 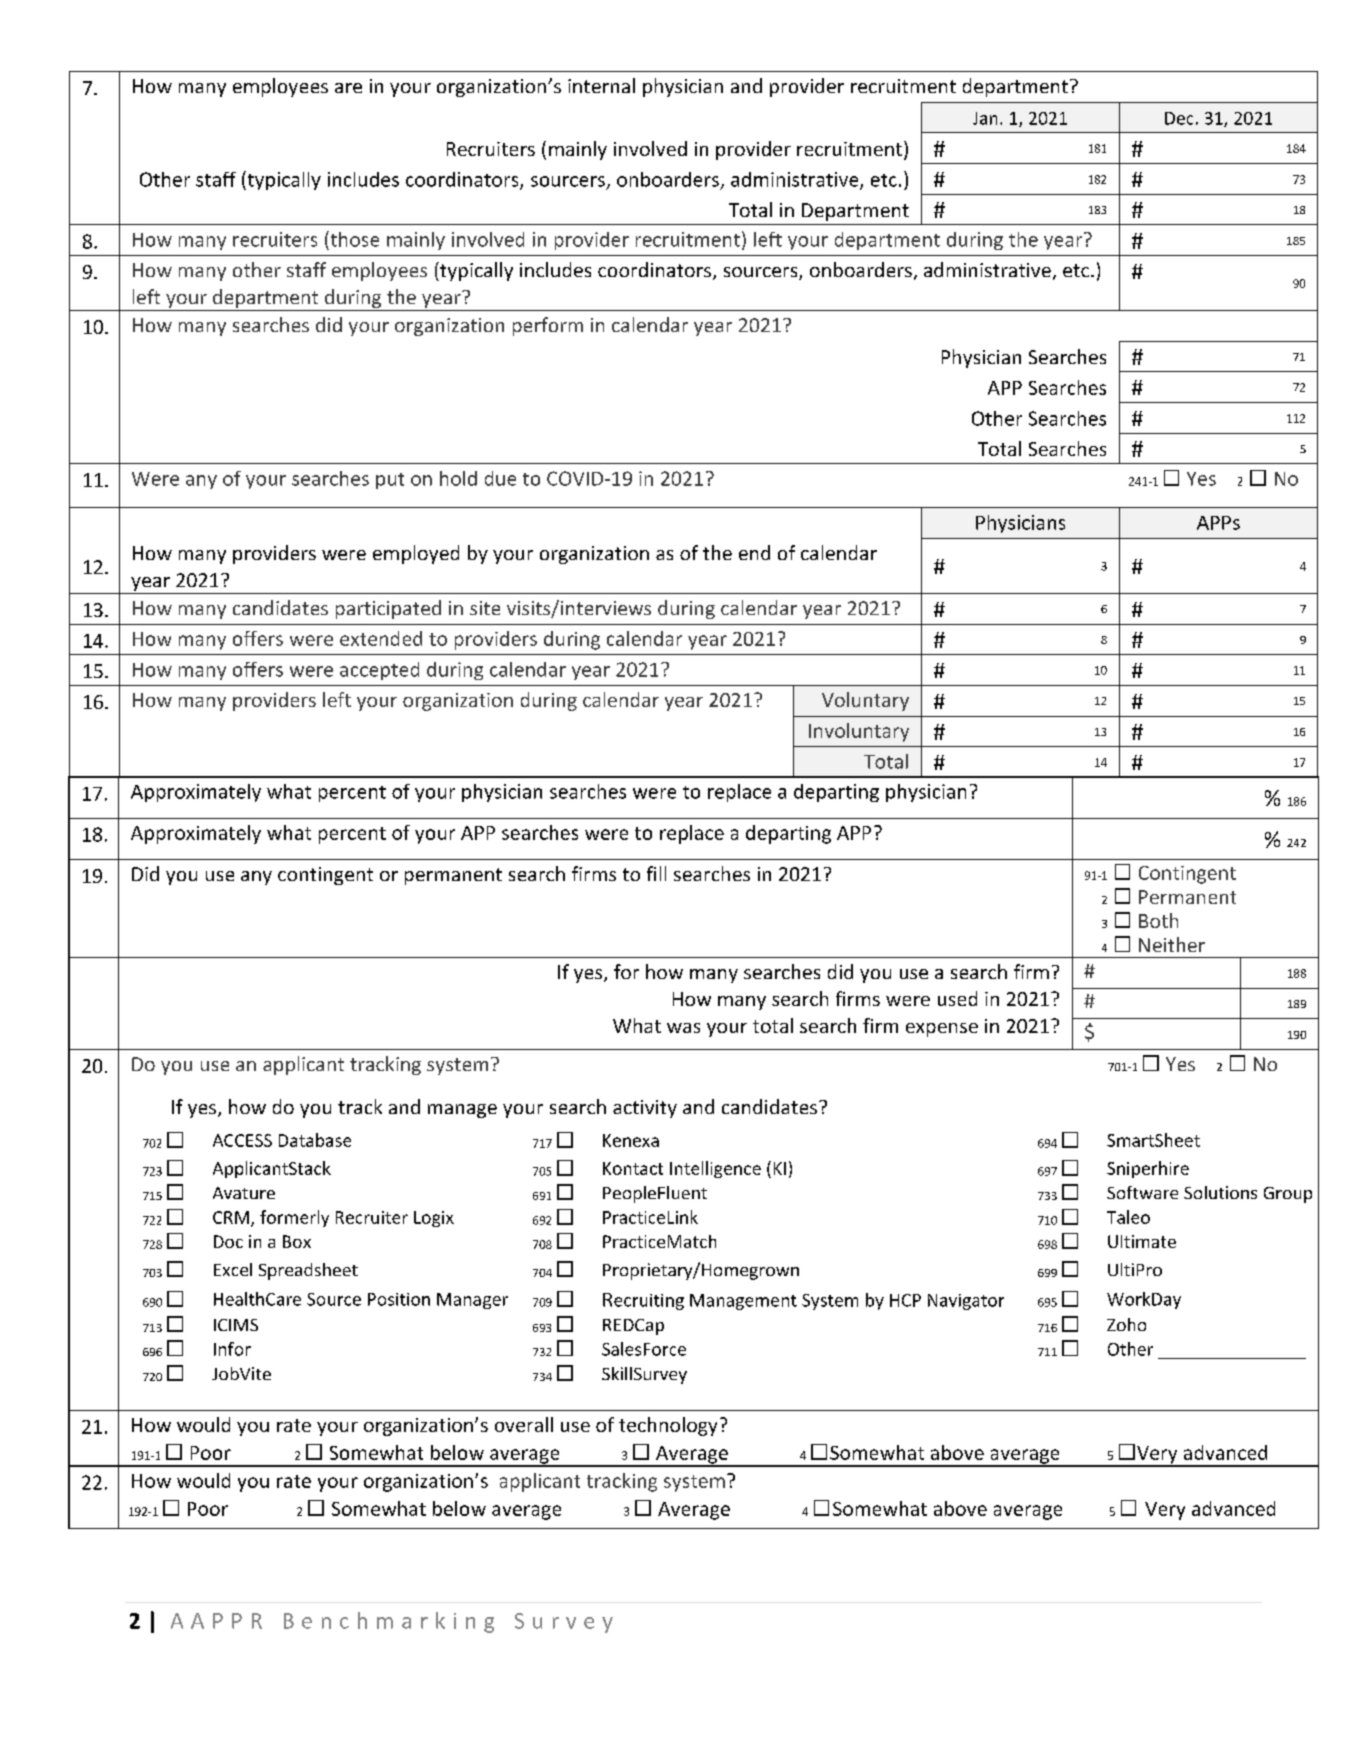 I want to click on Database, so click(x=315, y=1140).
